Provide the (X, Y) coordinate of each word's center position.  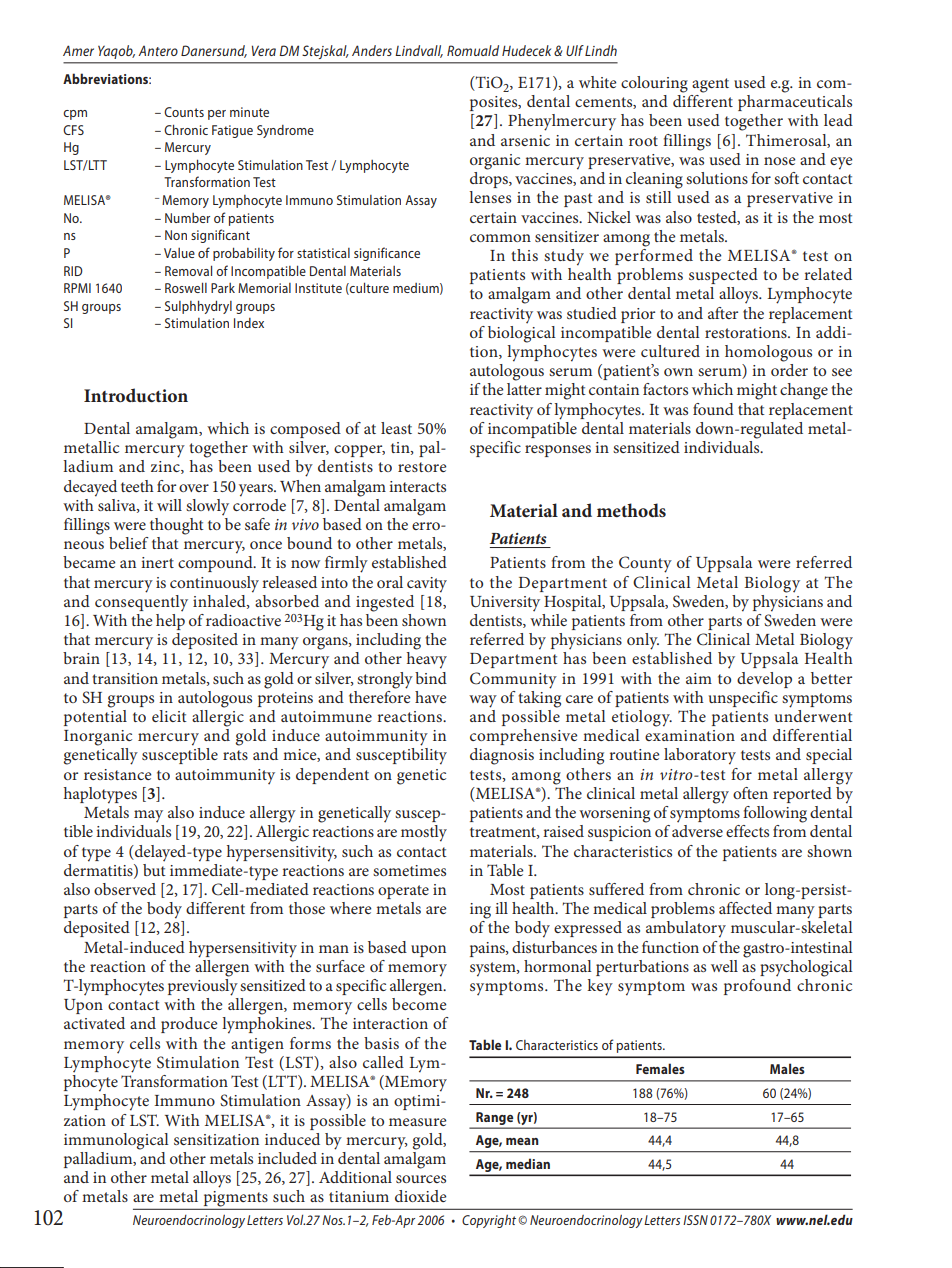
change (804, 391)
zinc (166, 467)
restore (422, 467)
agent (710, 85)
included (287, 1158)
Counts (184, 112)
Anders (372, 50)
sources (421, 1179)
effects (747, 831)
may (148, 816)
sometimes (409, 870)
